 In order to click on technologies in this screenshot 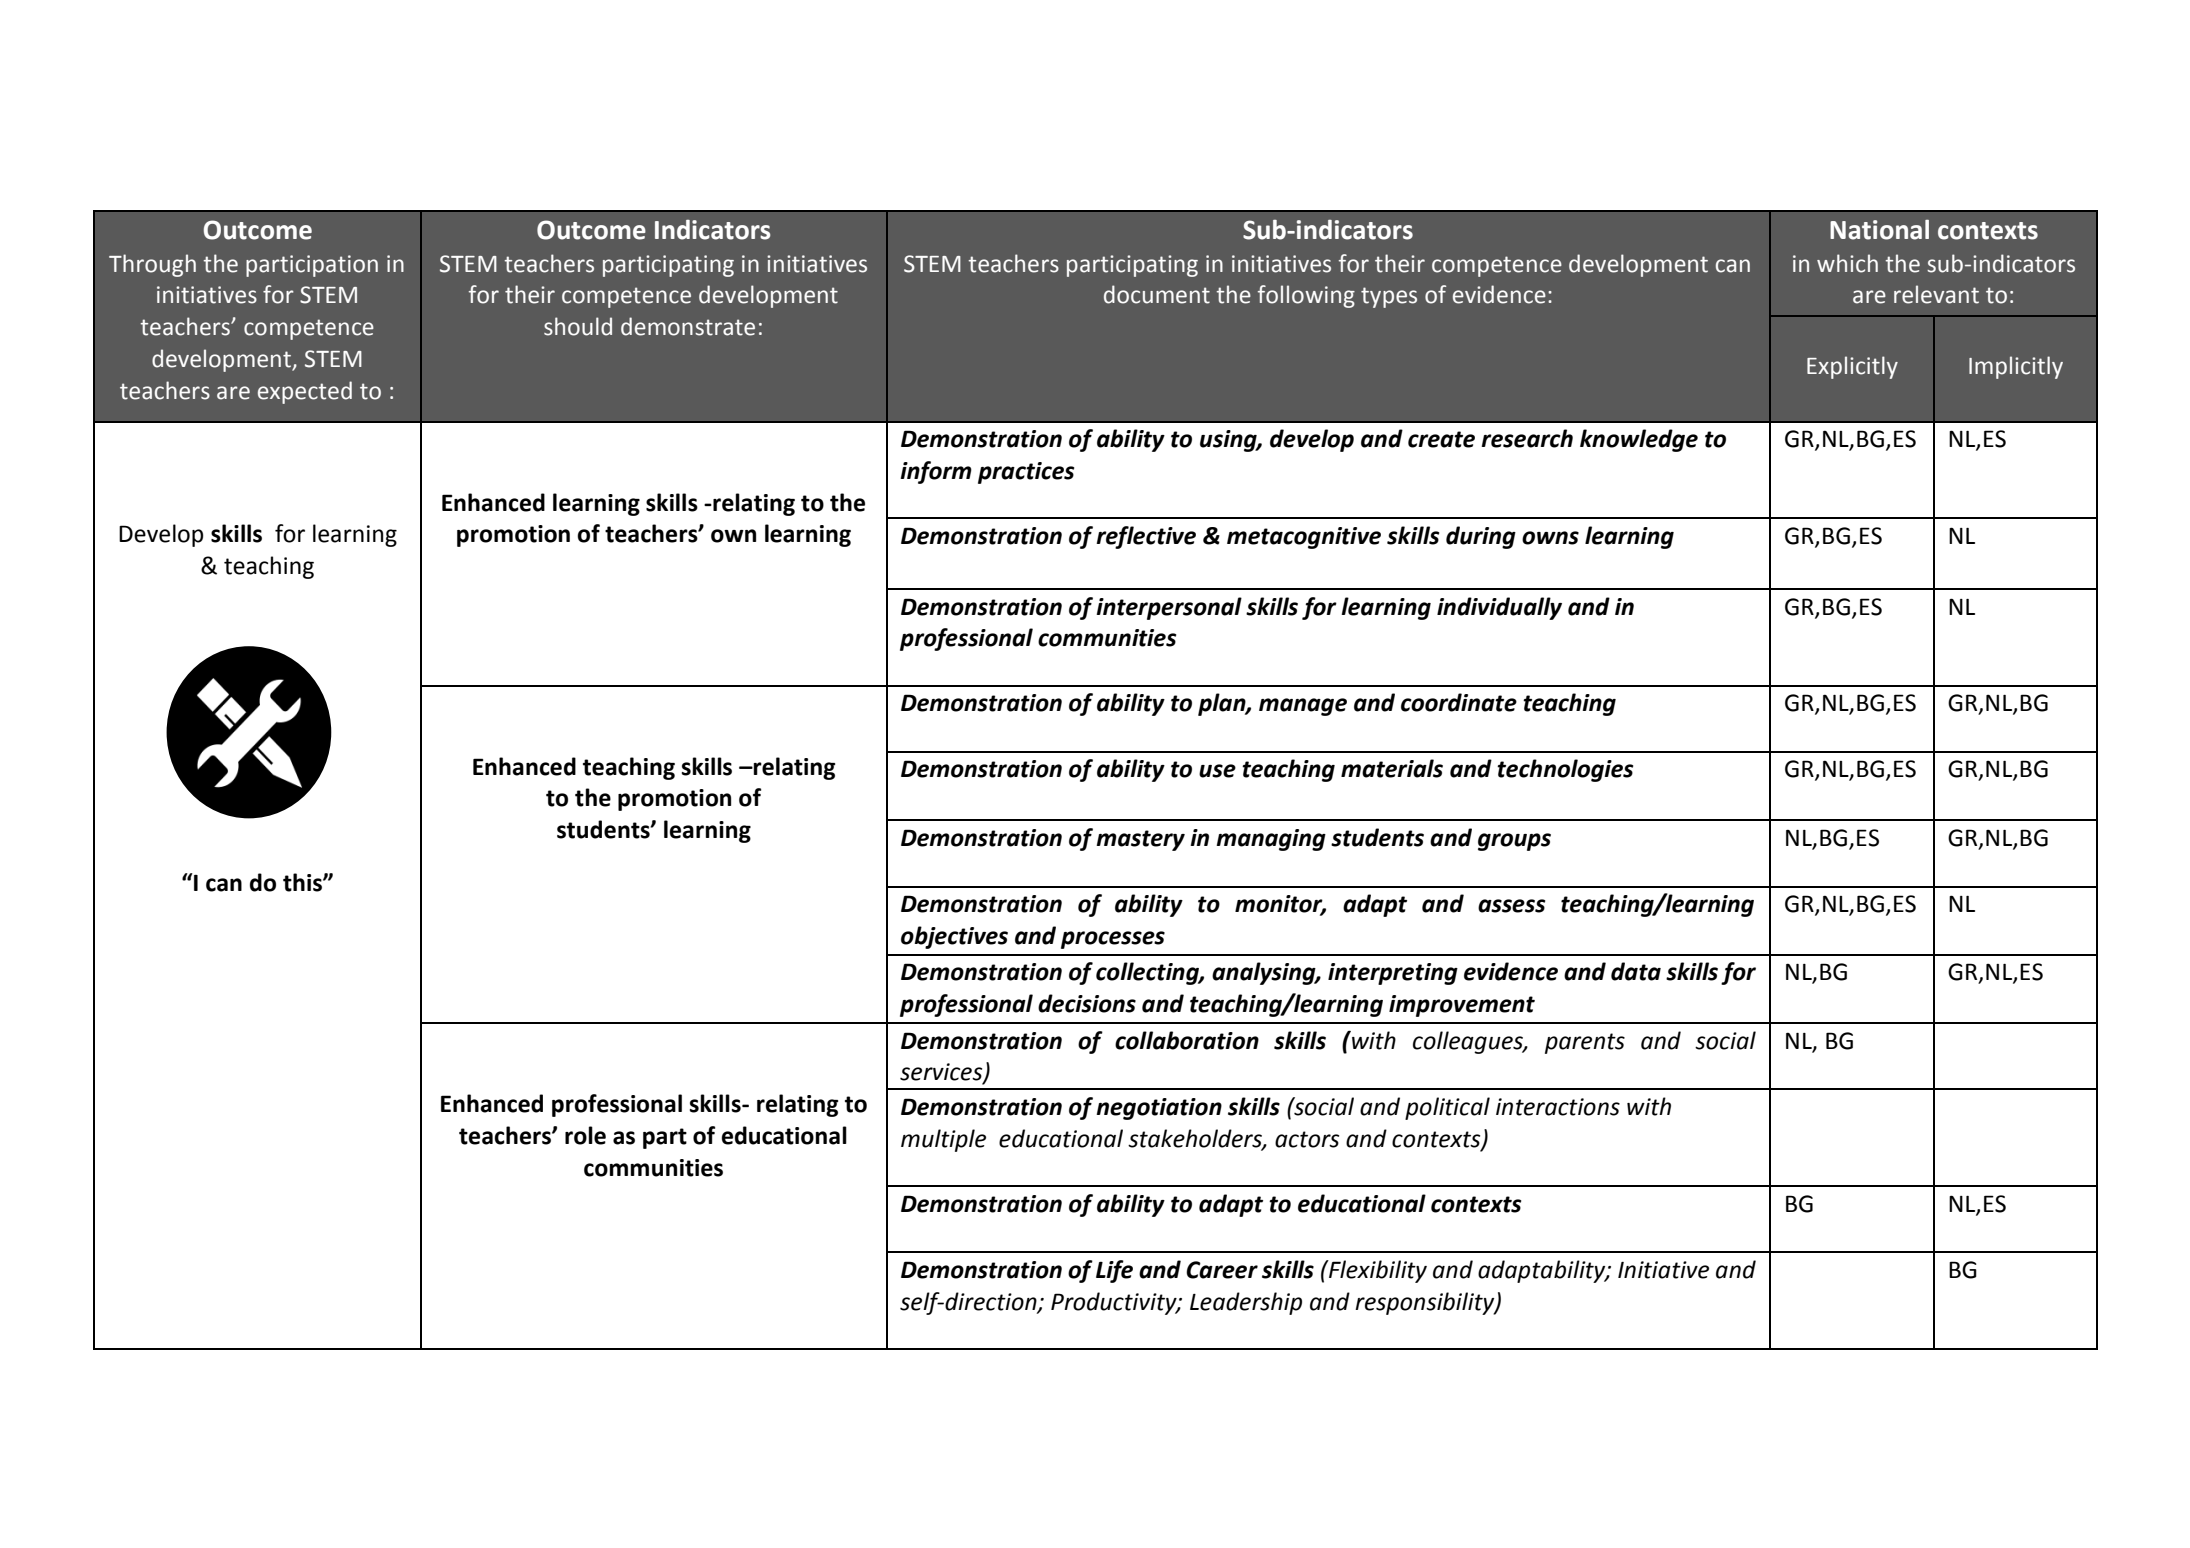, I will do `click(1565, 770)`.
